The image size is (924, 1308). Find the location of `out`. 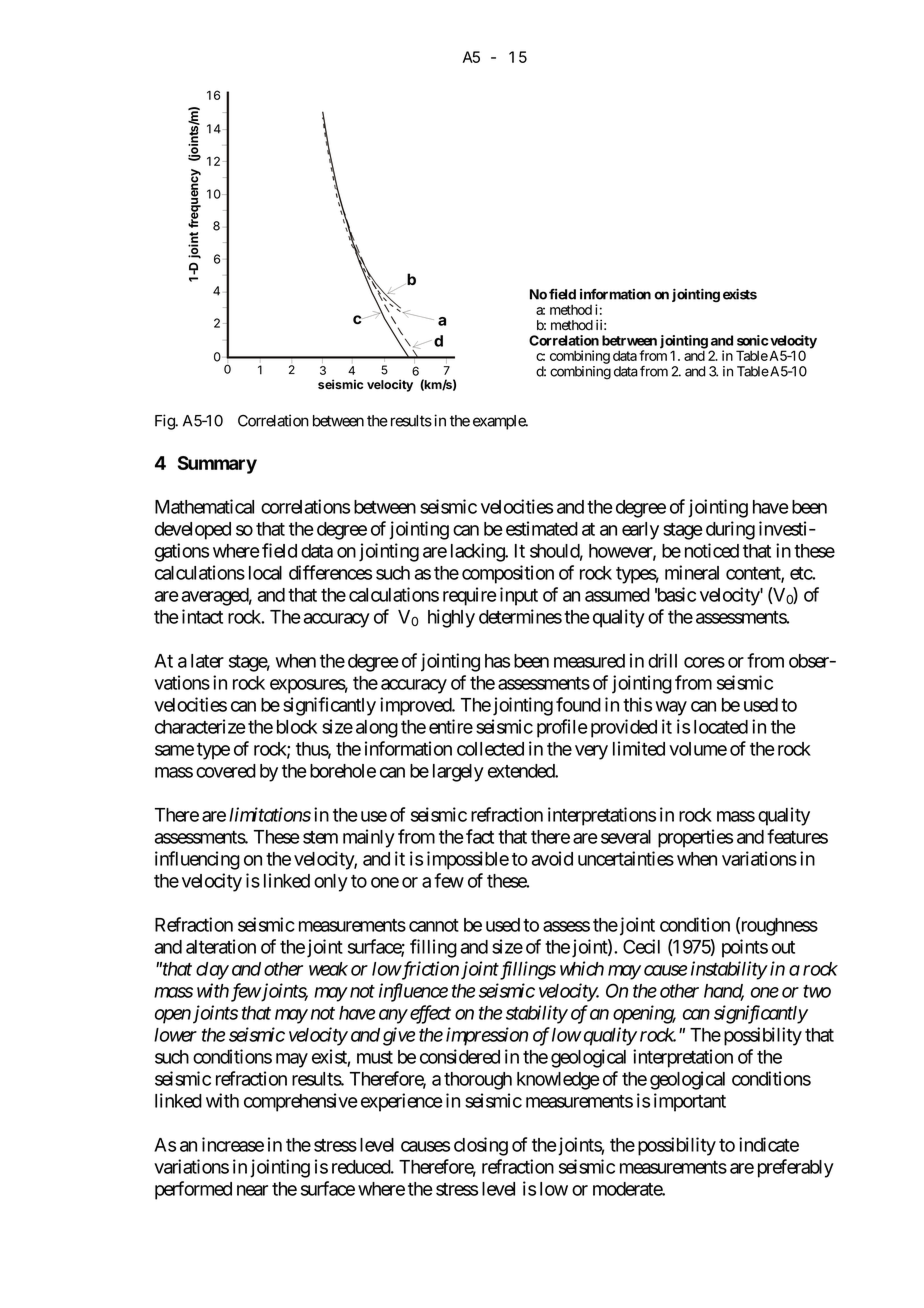

out is located at coordinates (783, 947).
